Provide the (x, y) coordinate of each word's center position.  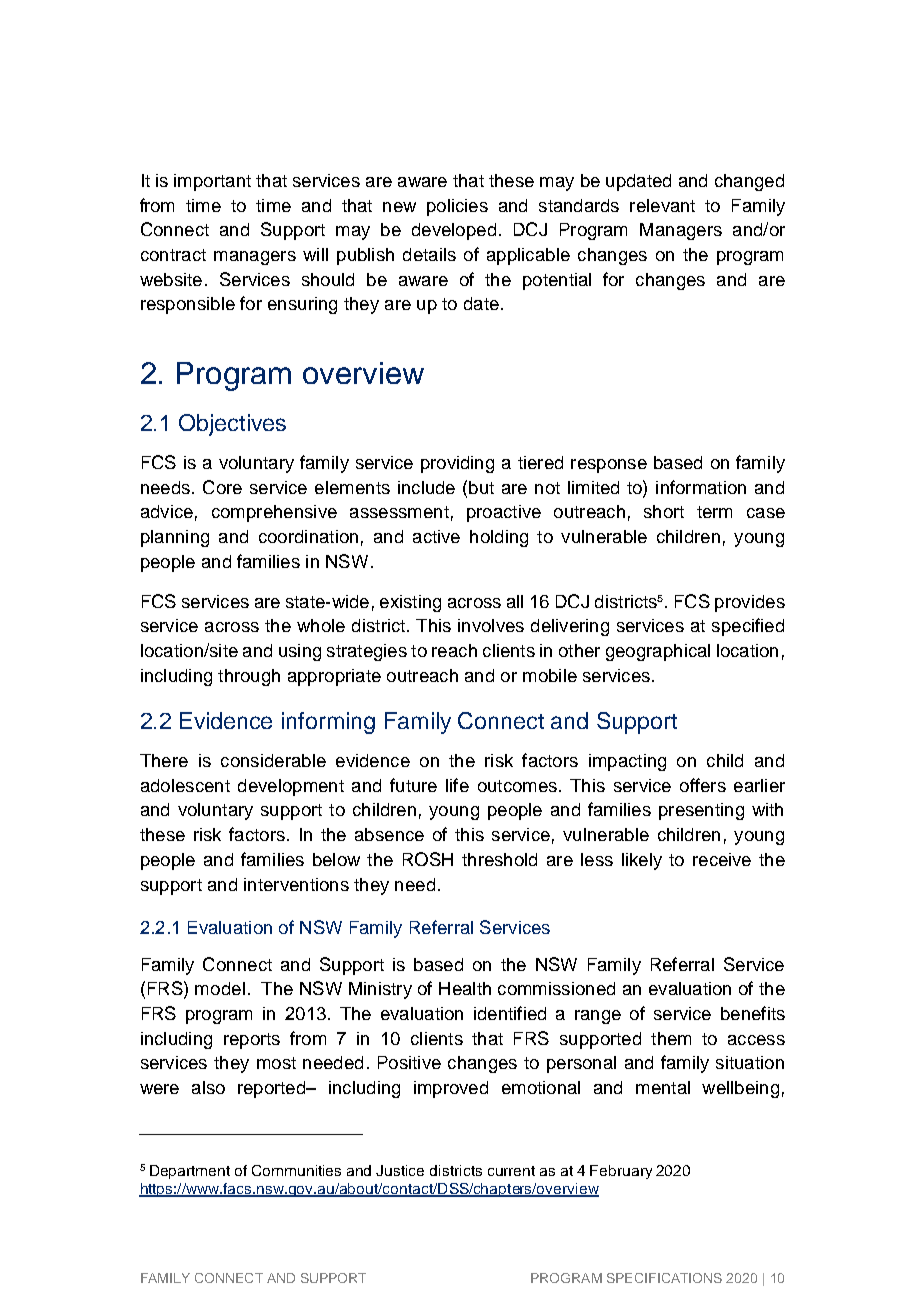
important (212, 182)
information (701, 487)
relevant (662, 205)
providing (457, 464)
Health (465, 988)
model (220, 988)
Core (222, 487)
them (671, 1038)
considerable (273, 760)
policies (457, 207)
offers (703, 785)
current (511, 1171)
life (457, 785)
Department (190, 1172)
